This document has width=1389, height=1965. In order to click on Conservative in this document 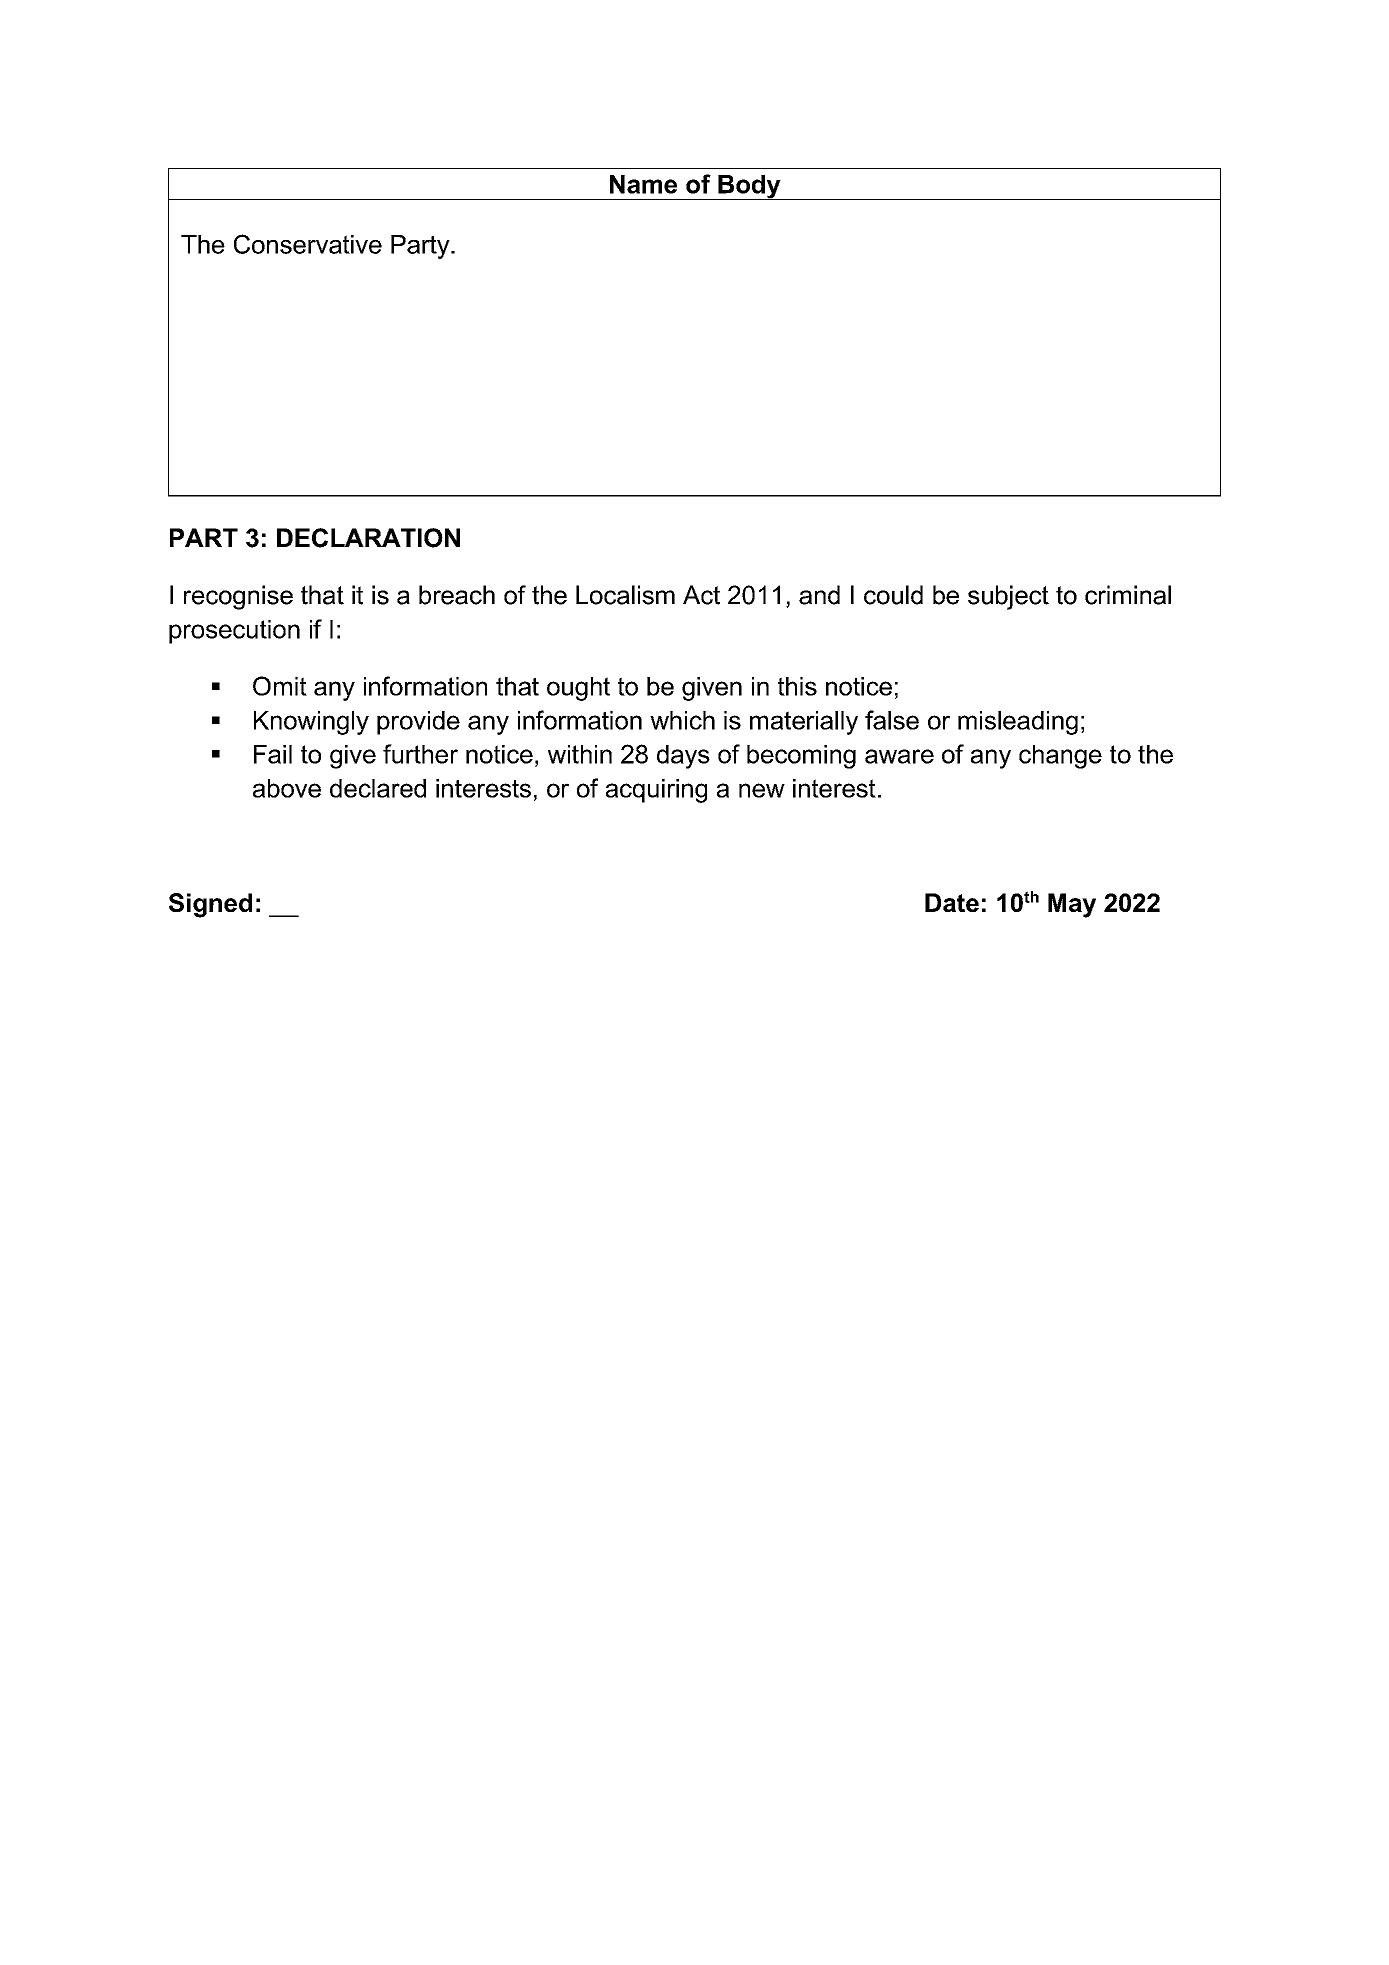, I will do `click(308, 244)`.
